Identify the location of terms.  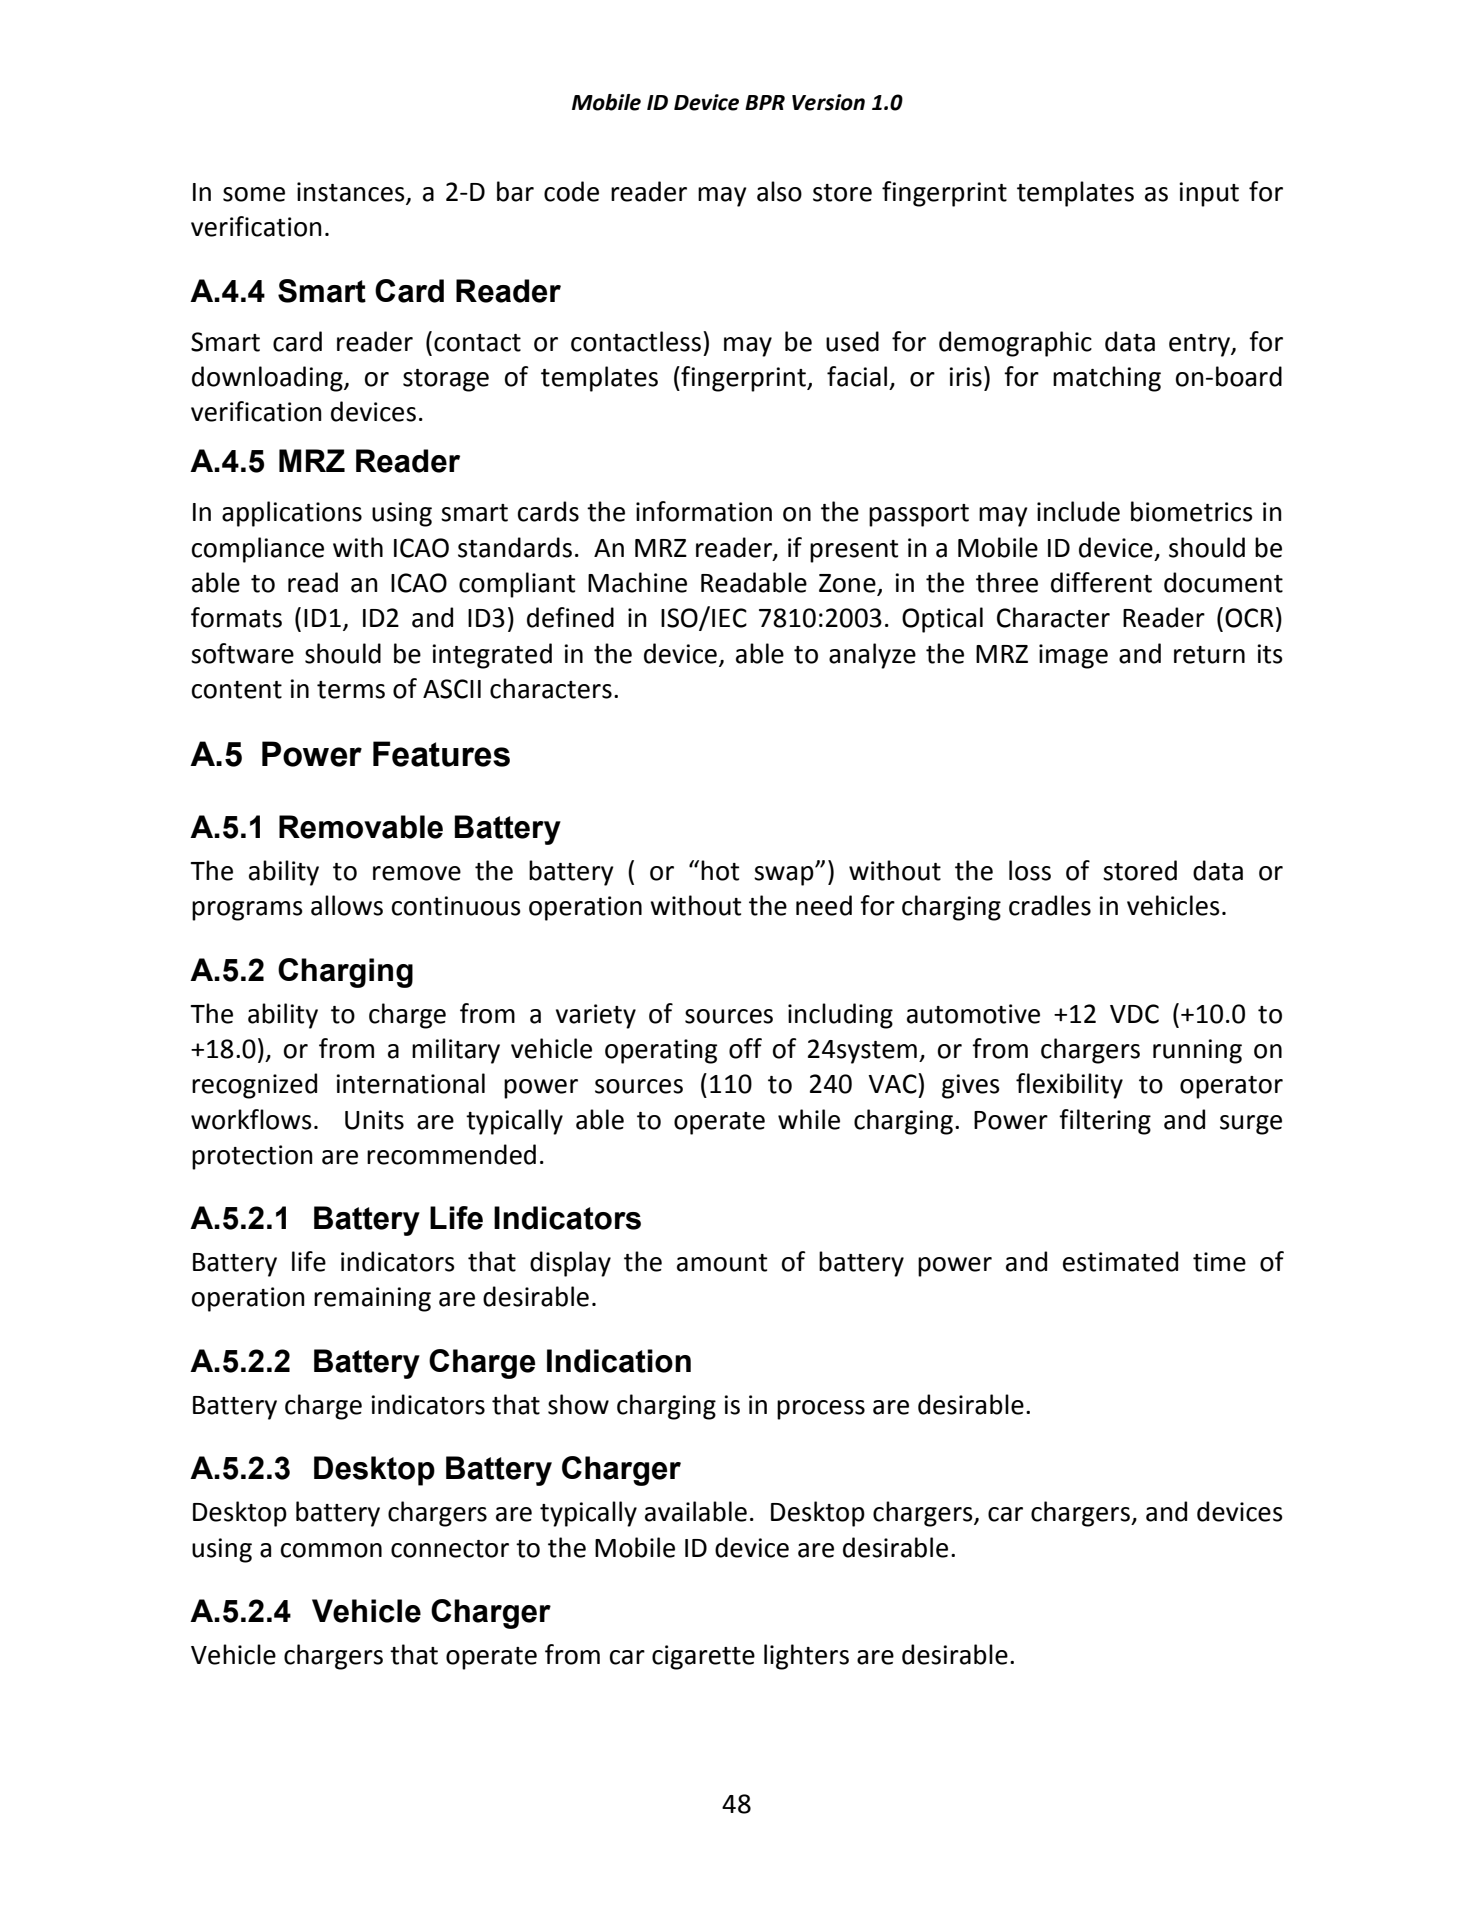
(351, 690).
